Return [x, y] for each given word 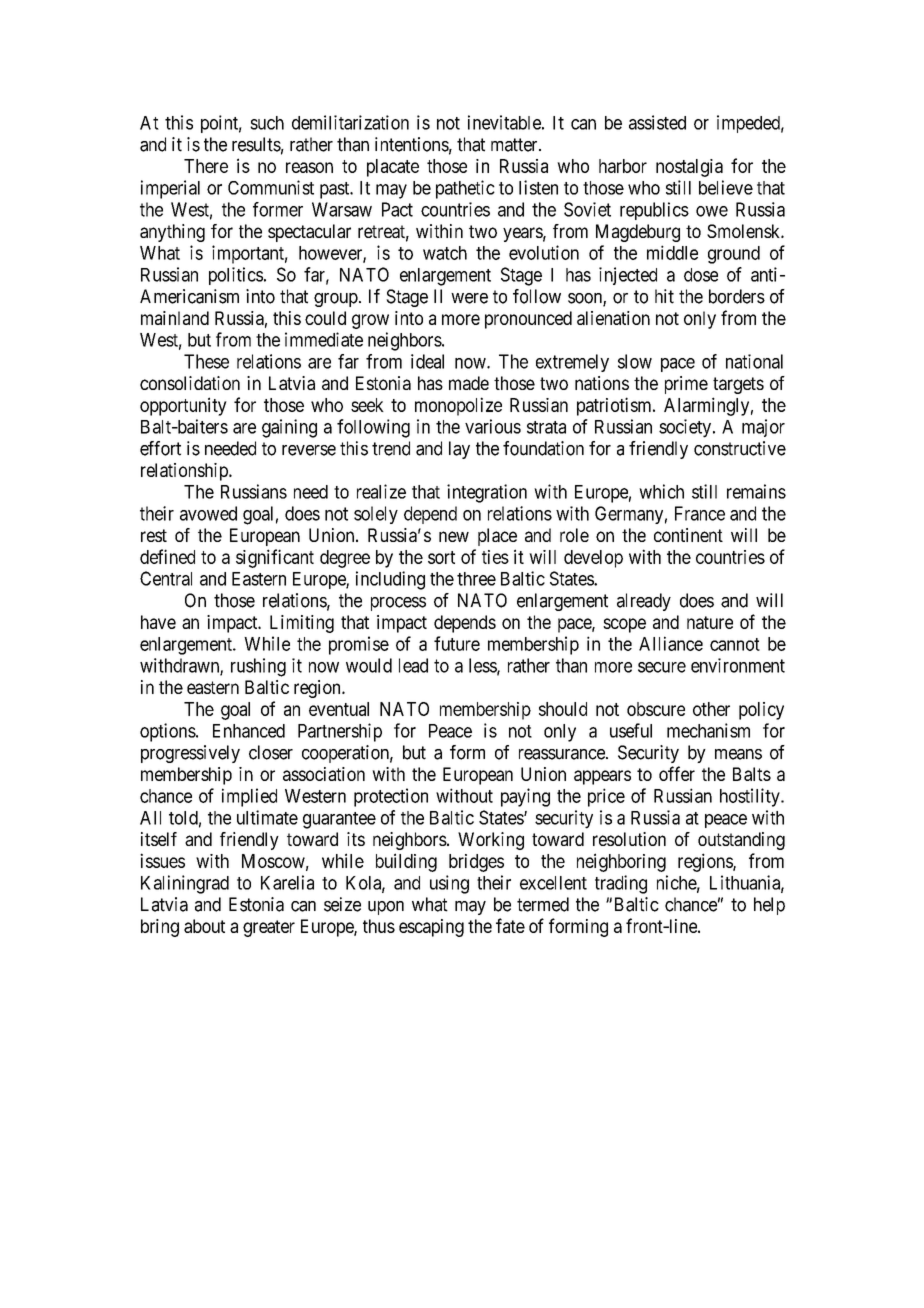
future [457, 643]
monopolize [458, 406]
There [206, 166]
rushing [258, 667]
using [449, 884]
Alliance [671, 643]
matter [515, 145]
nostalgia [689, 168]
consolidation [190, 383]
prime [686, 385]
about [204, 926]
